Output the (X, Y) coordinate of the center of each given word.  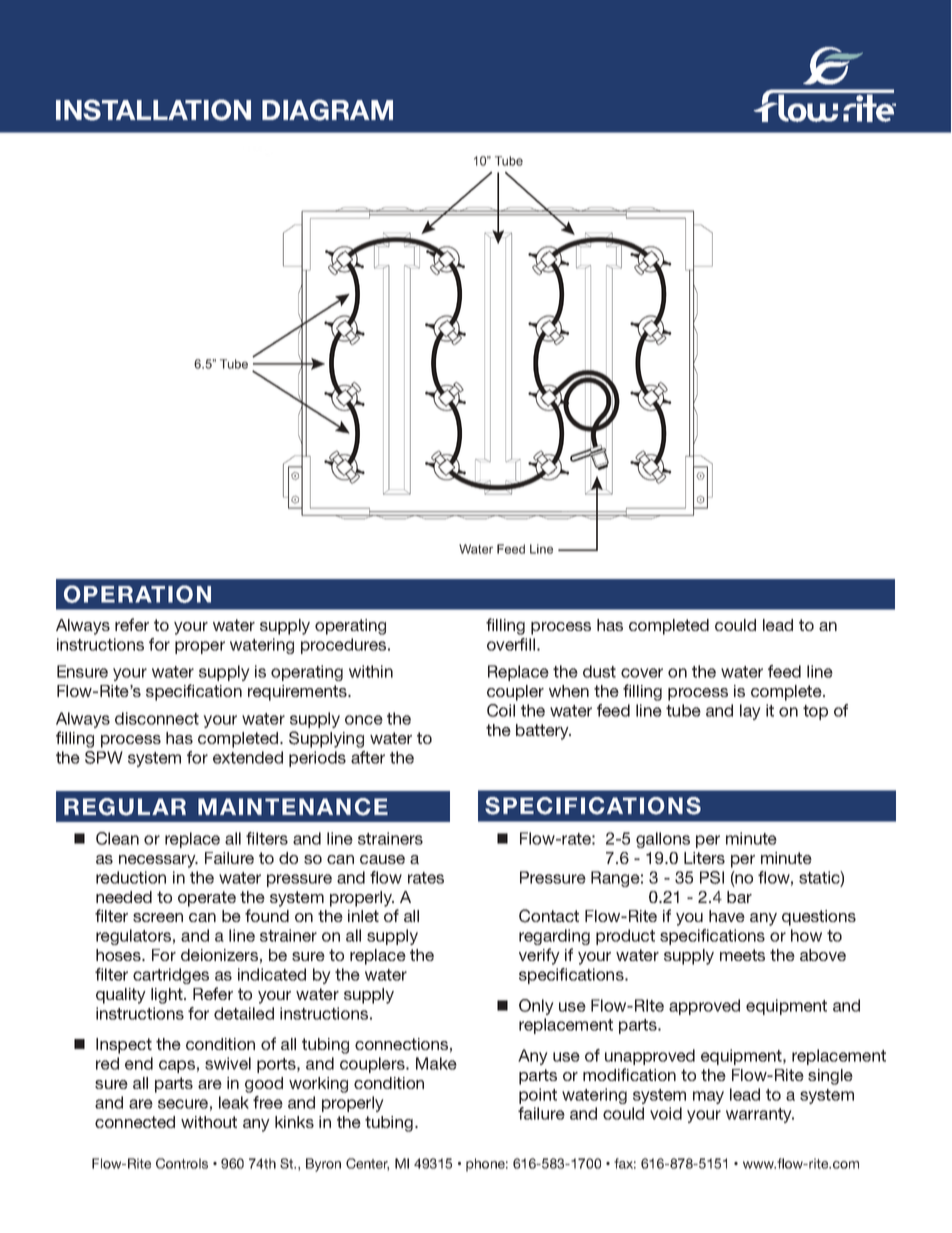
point (538, 1096)
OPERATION (137, 594)
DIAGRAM (327, 110)
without (209, 1122)
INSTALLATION (153, 110)
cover (642, 673)
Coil (501, 710)
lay (750, 712)
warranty (760, 1115)
